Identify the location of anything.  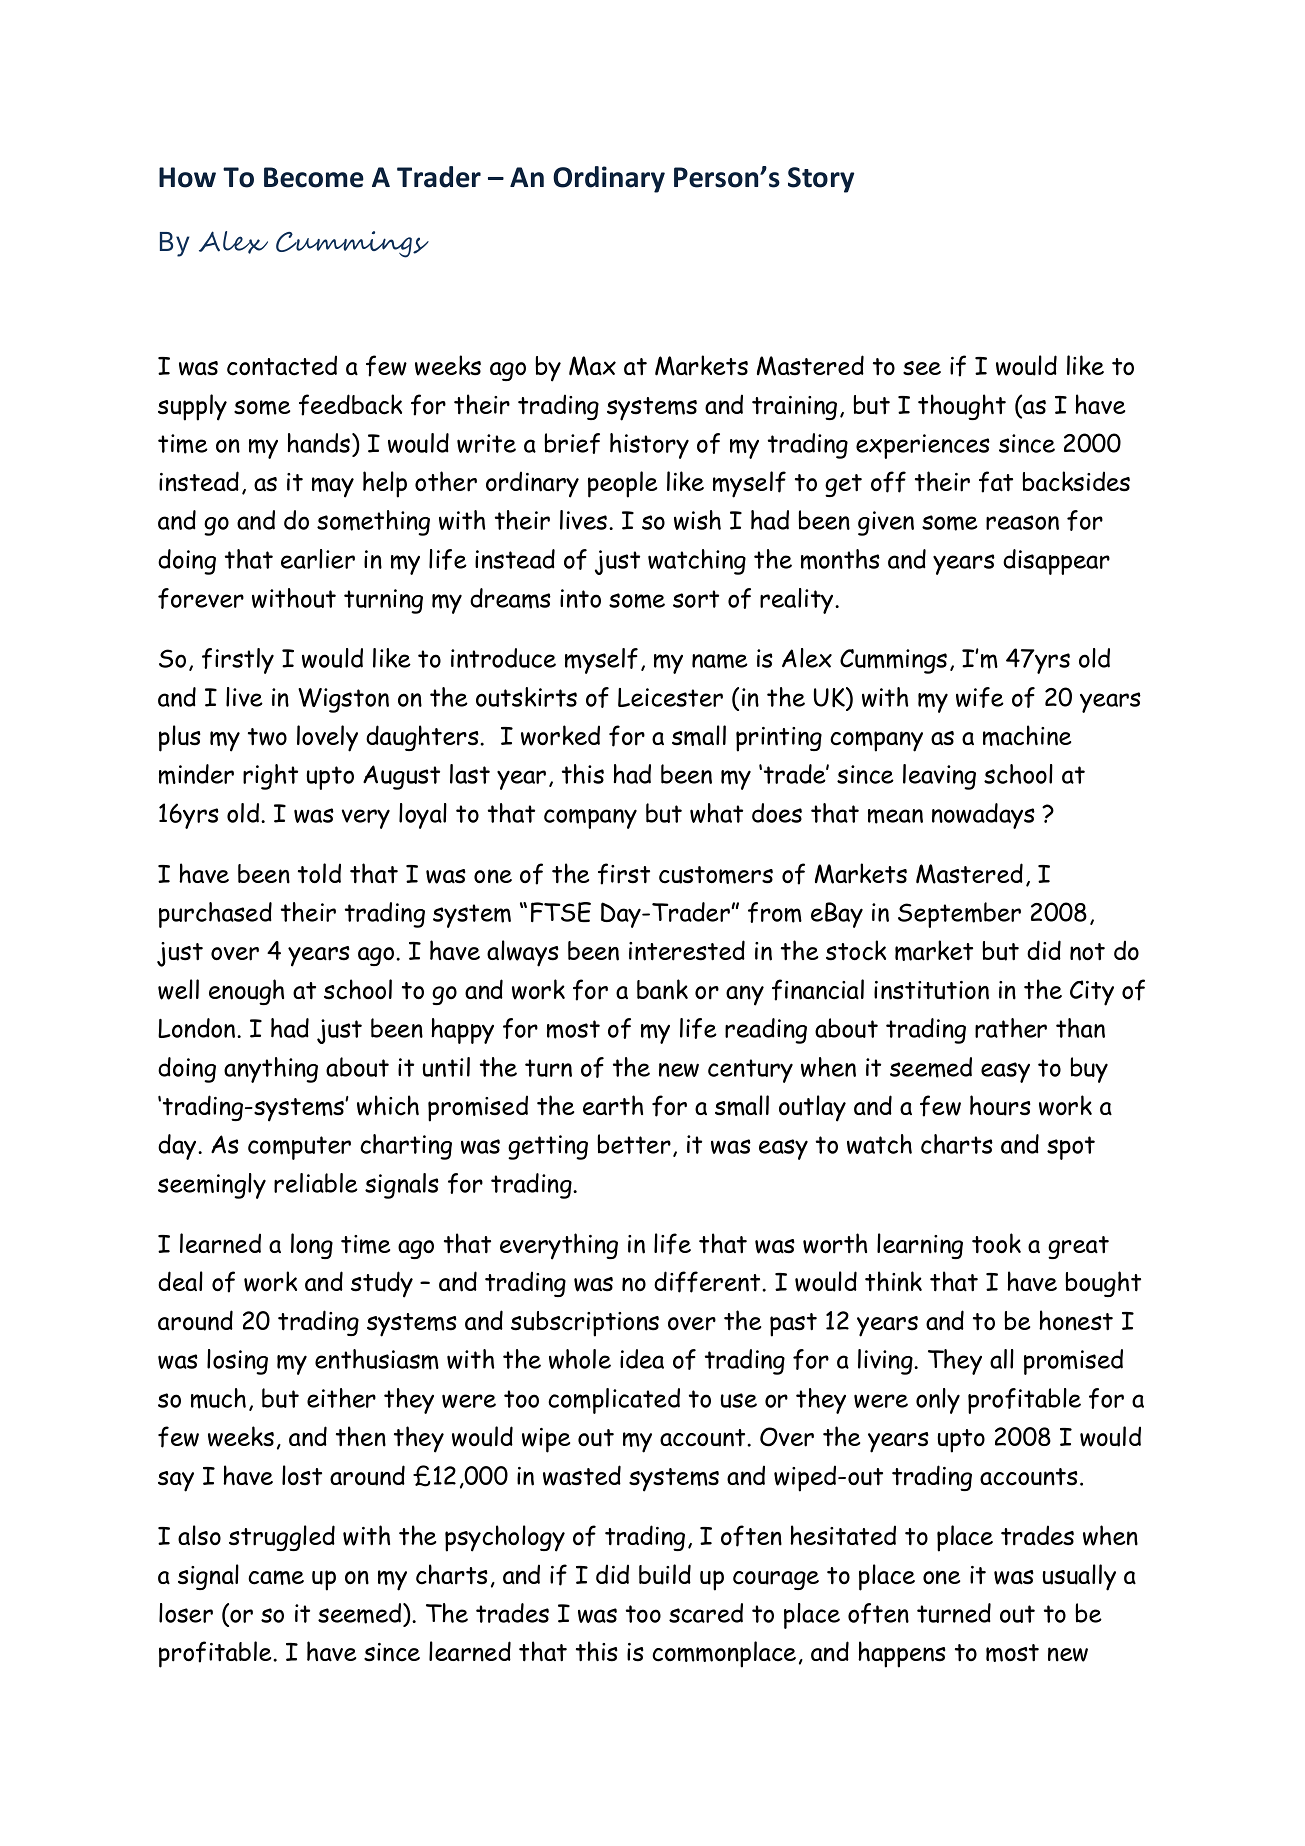
(271, 1070).
